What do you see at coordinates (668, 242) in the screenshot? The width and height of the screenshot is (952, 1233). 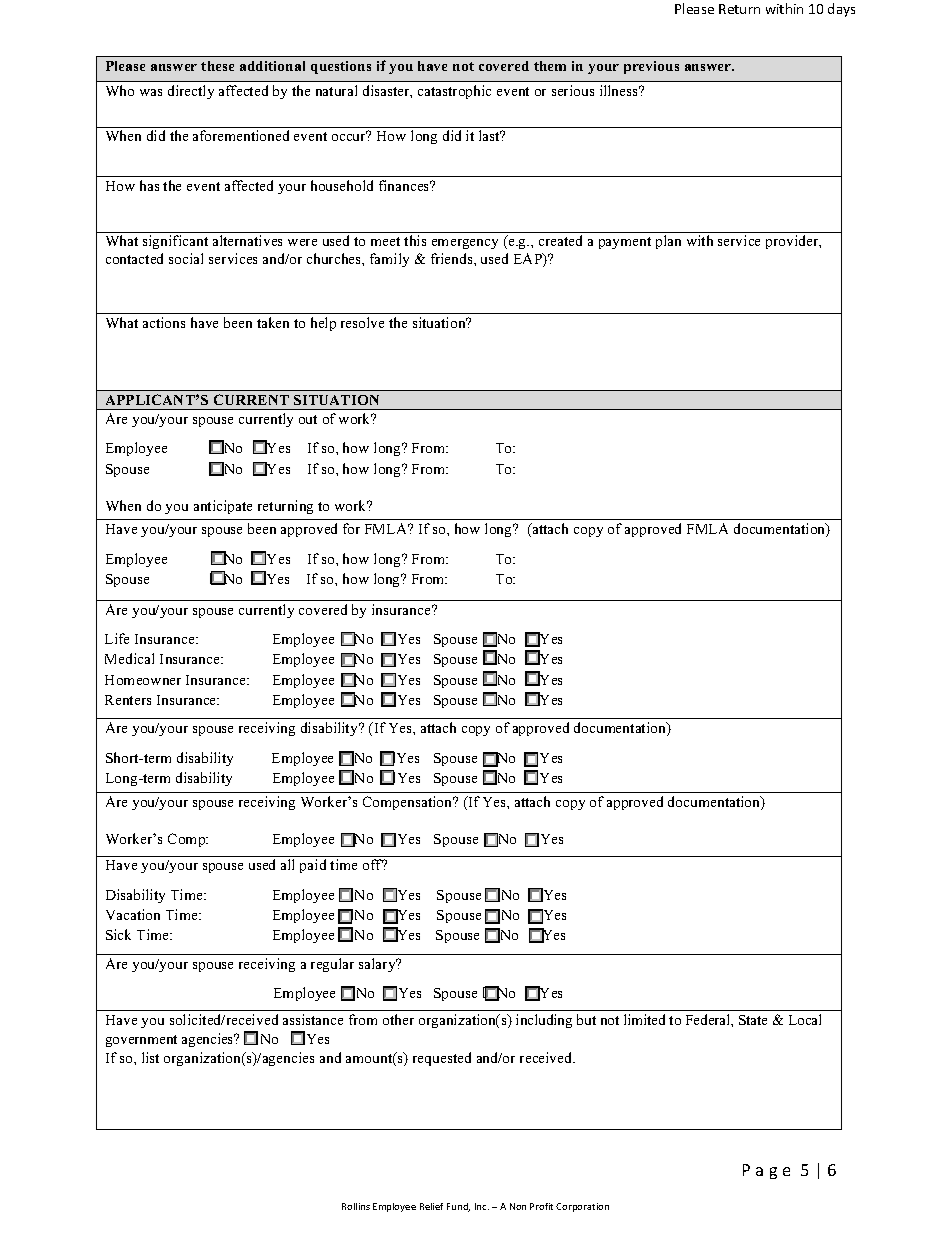 I see `plan` at bounding box center [668, 242].
